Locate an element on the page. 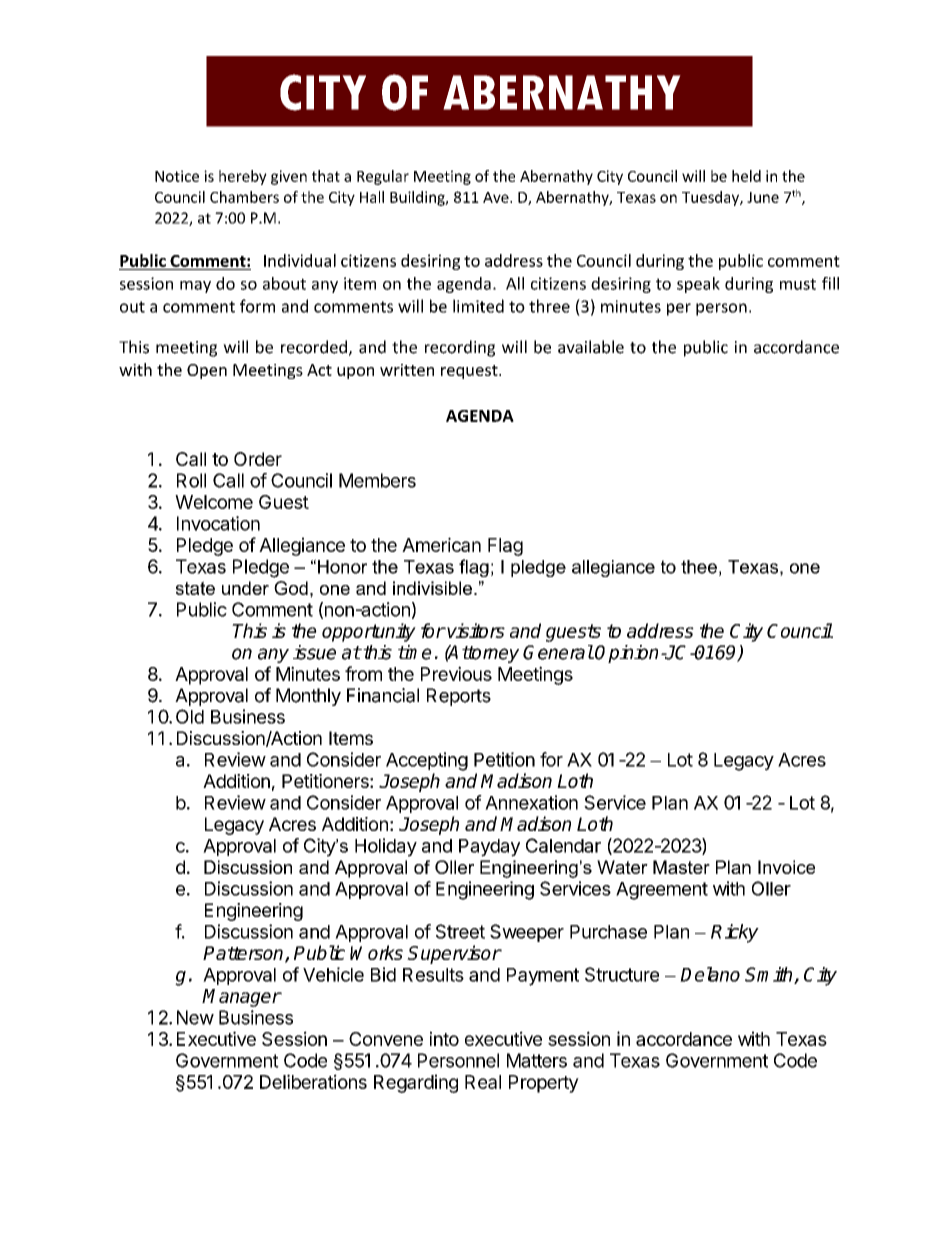 The image size is (952, 1233). thee is located at coordinates (699, 567).
